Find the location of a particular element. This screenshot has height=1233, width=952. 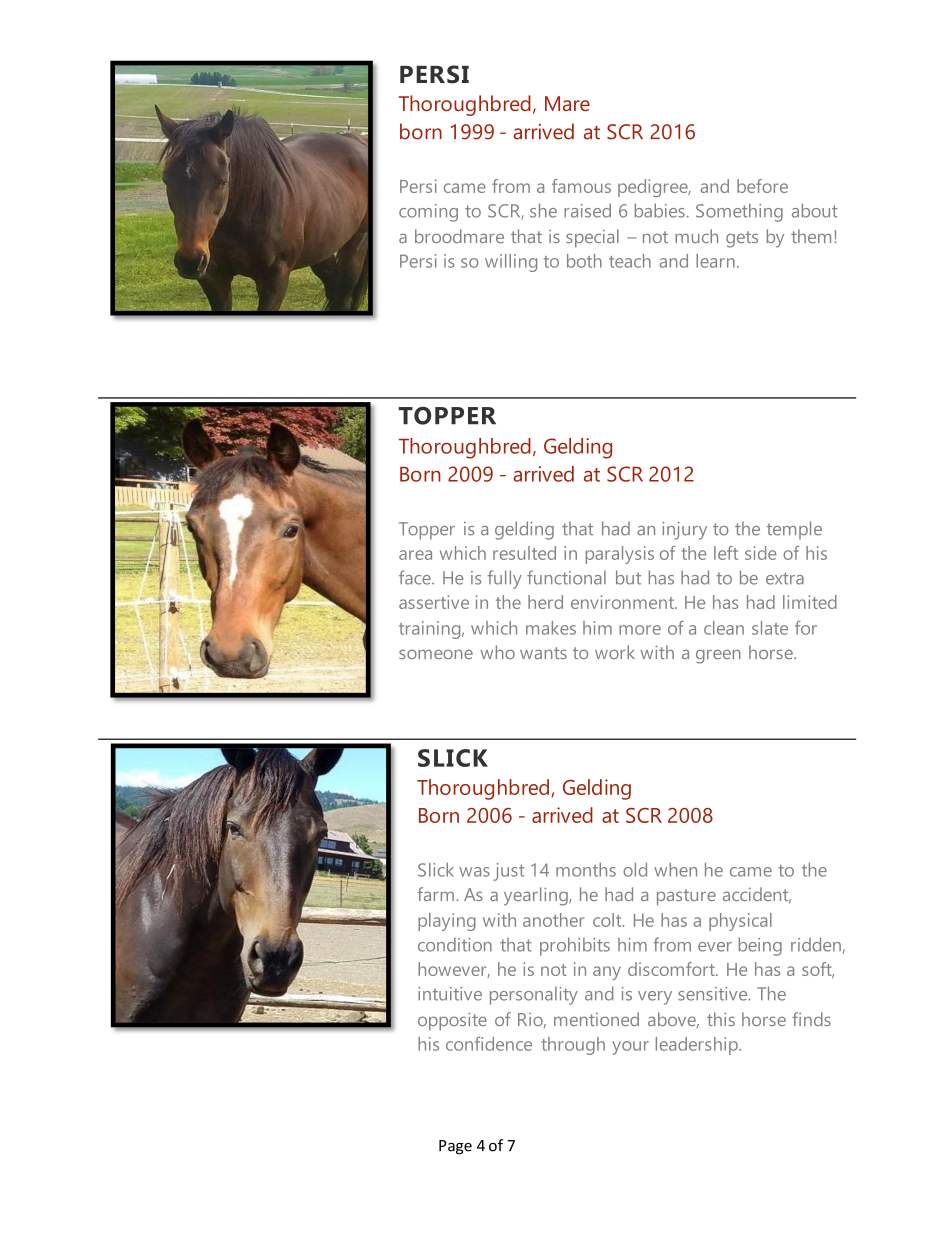

physical is located at coordinates (740, 922).
